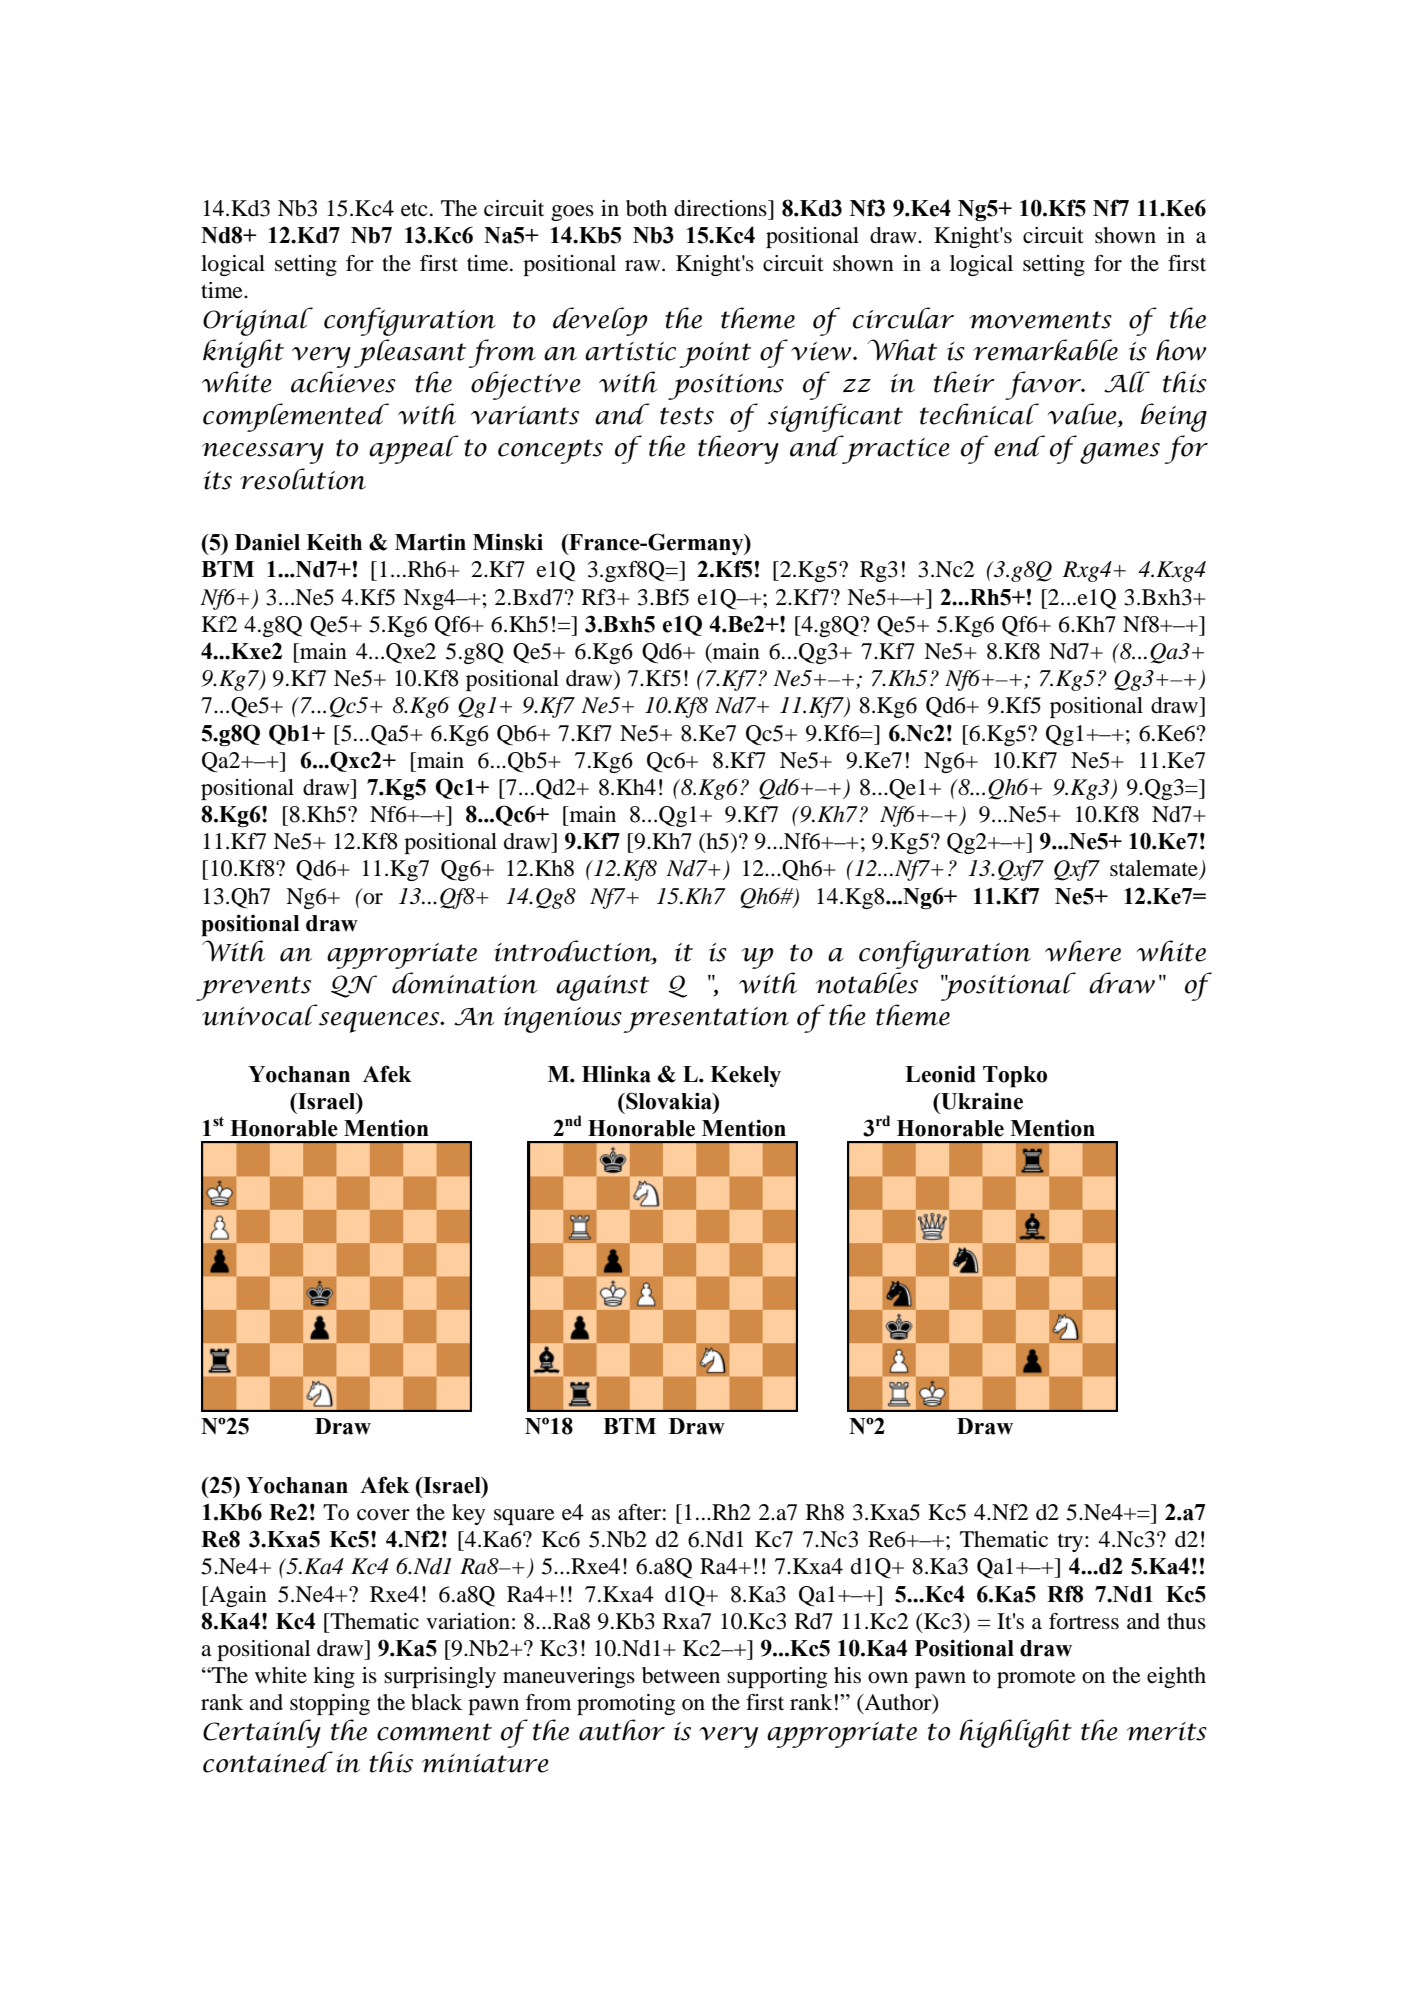  I want to click on between, so click(681, 1675).
